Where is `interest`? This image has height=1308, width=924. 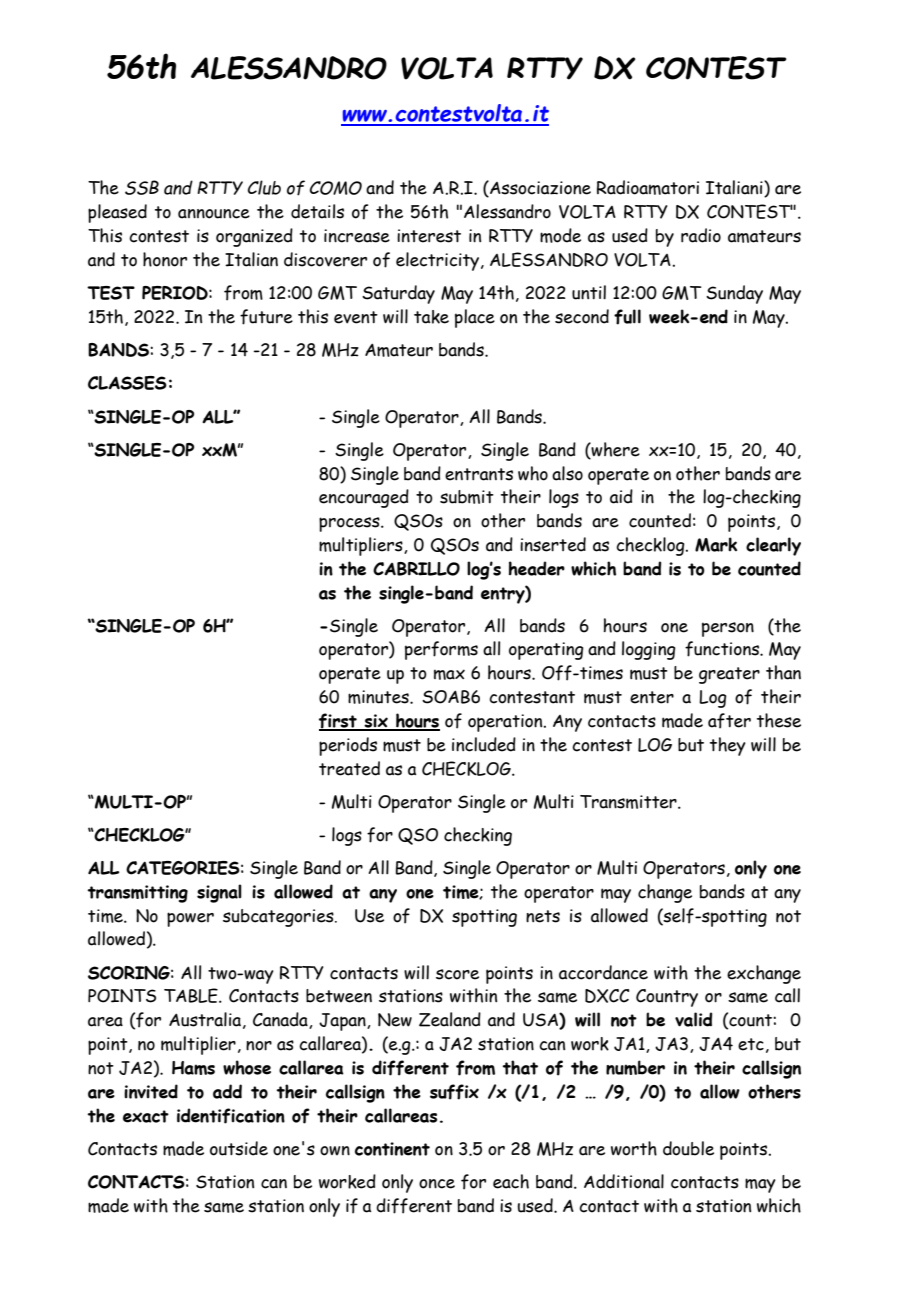
interest is located at coordinates (429, 236).
